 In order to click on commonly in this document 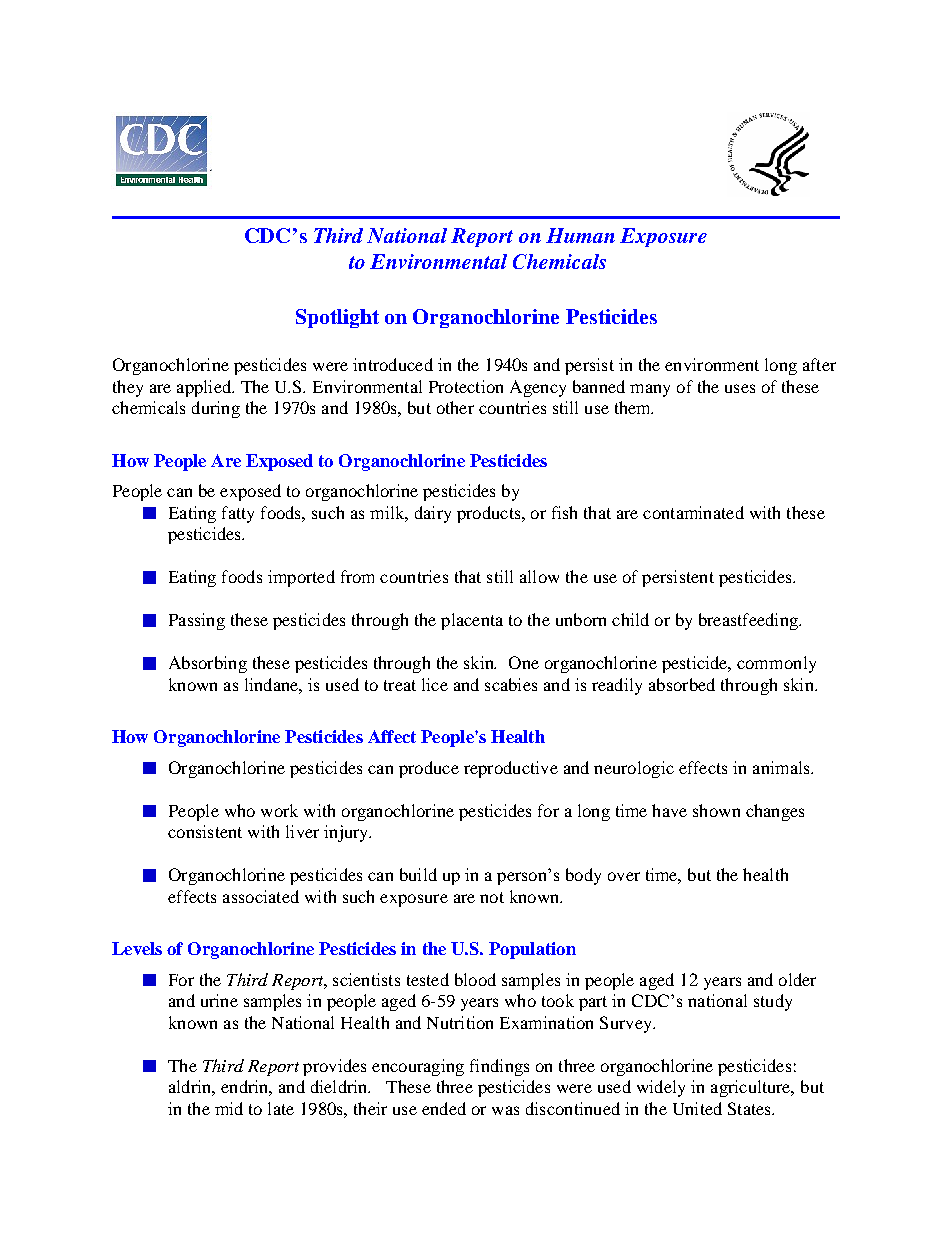, I will do `click(776, 664)`.
